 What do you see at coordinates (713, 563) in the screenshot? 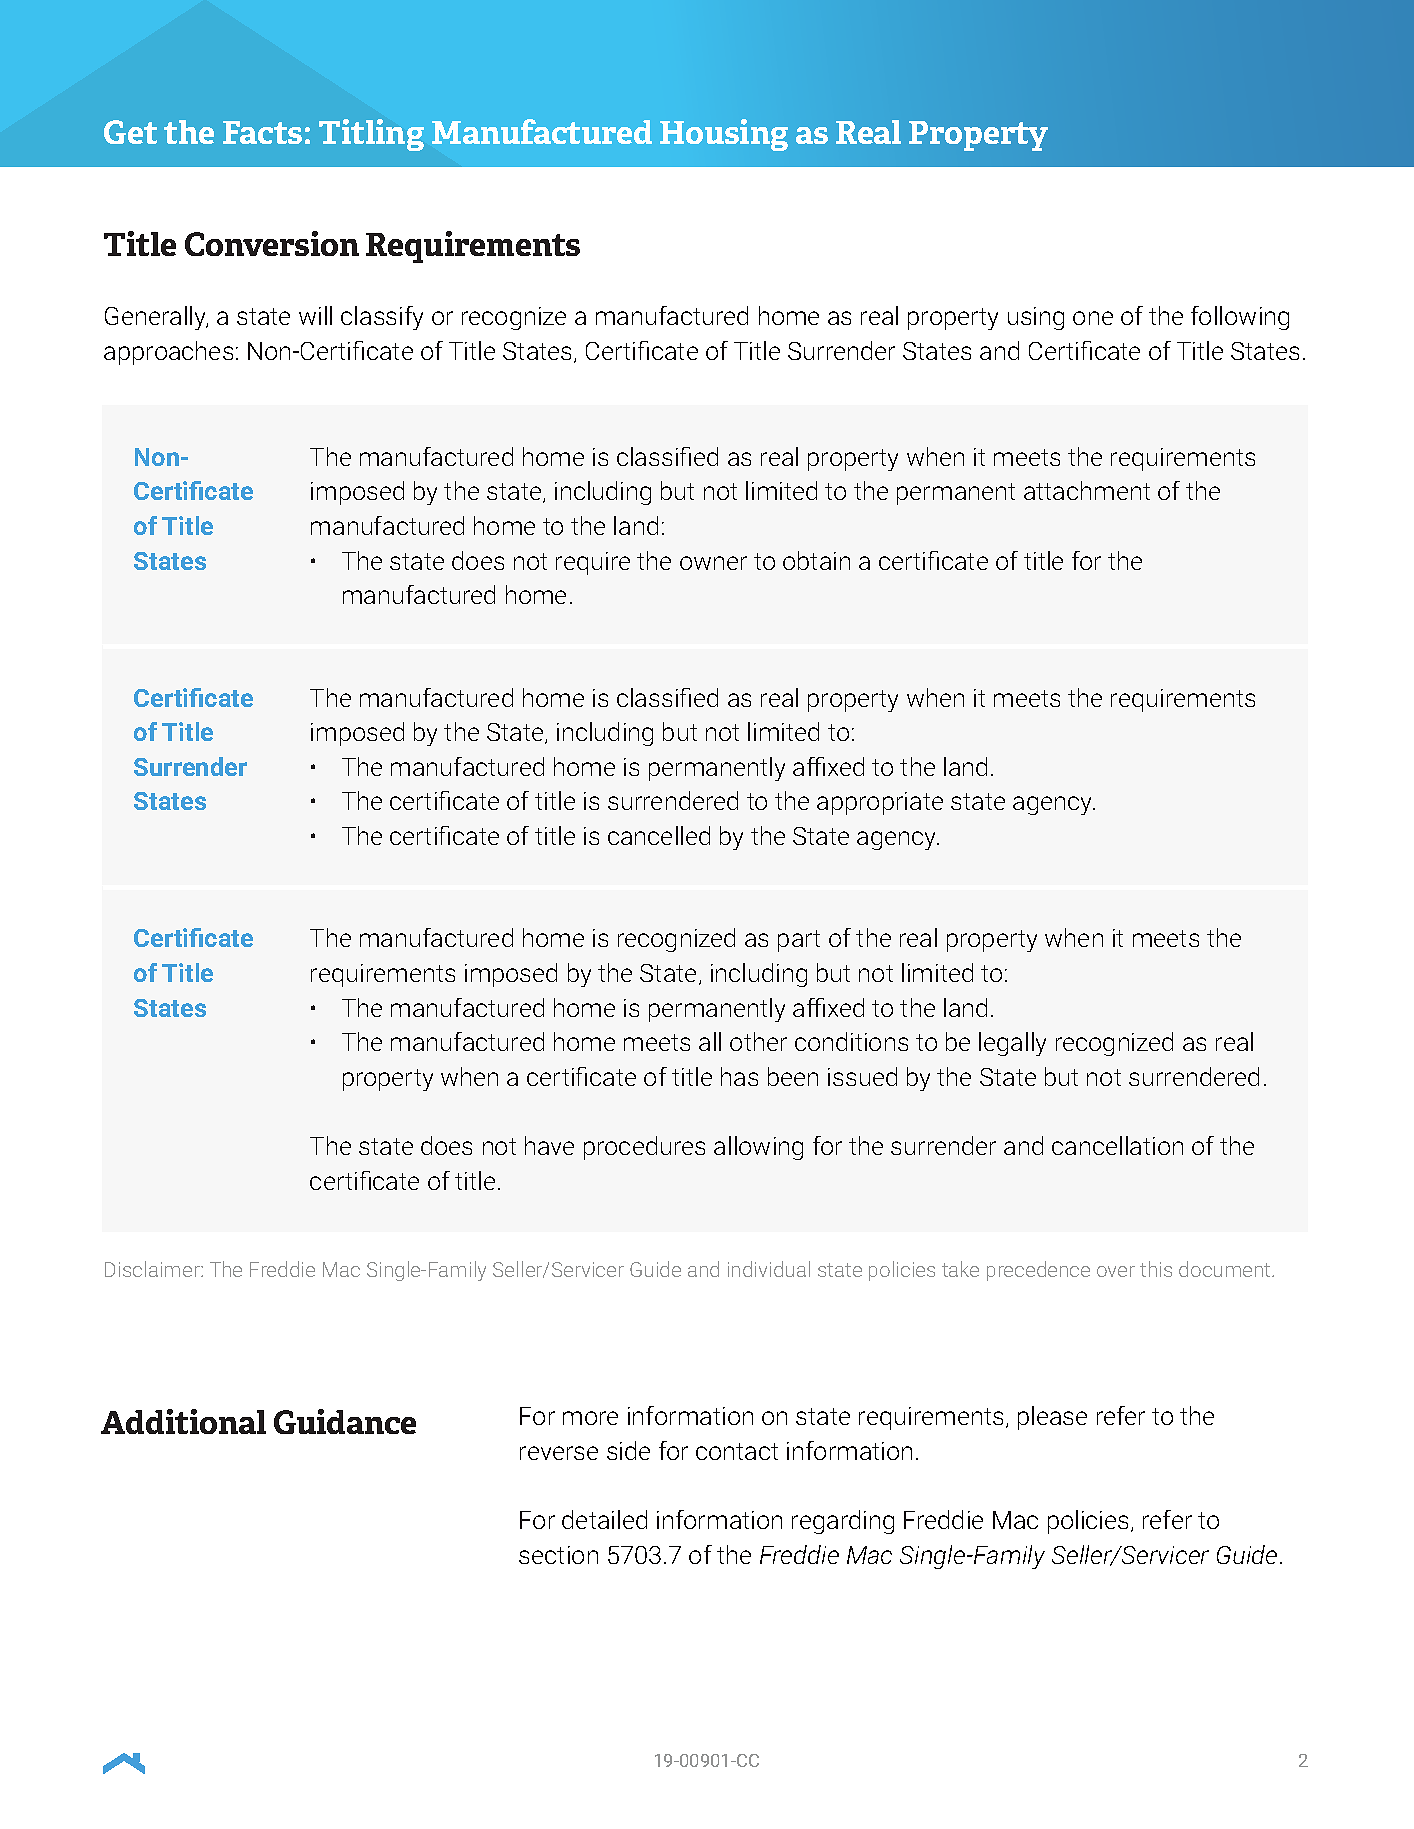
I see `owner` at bounding box center [713, 563].
